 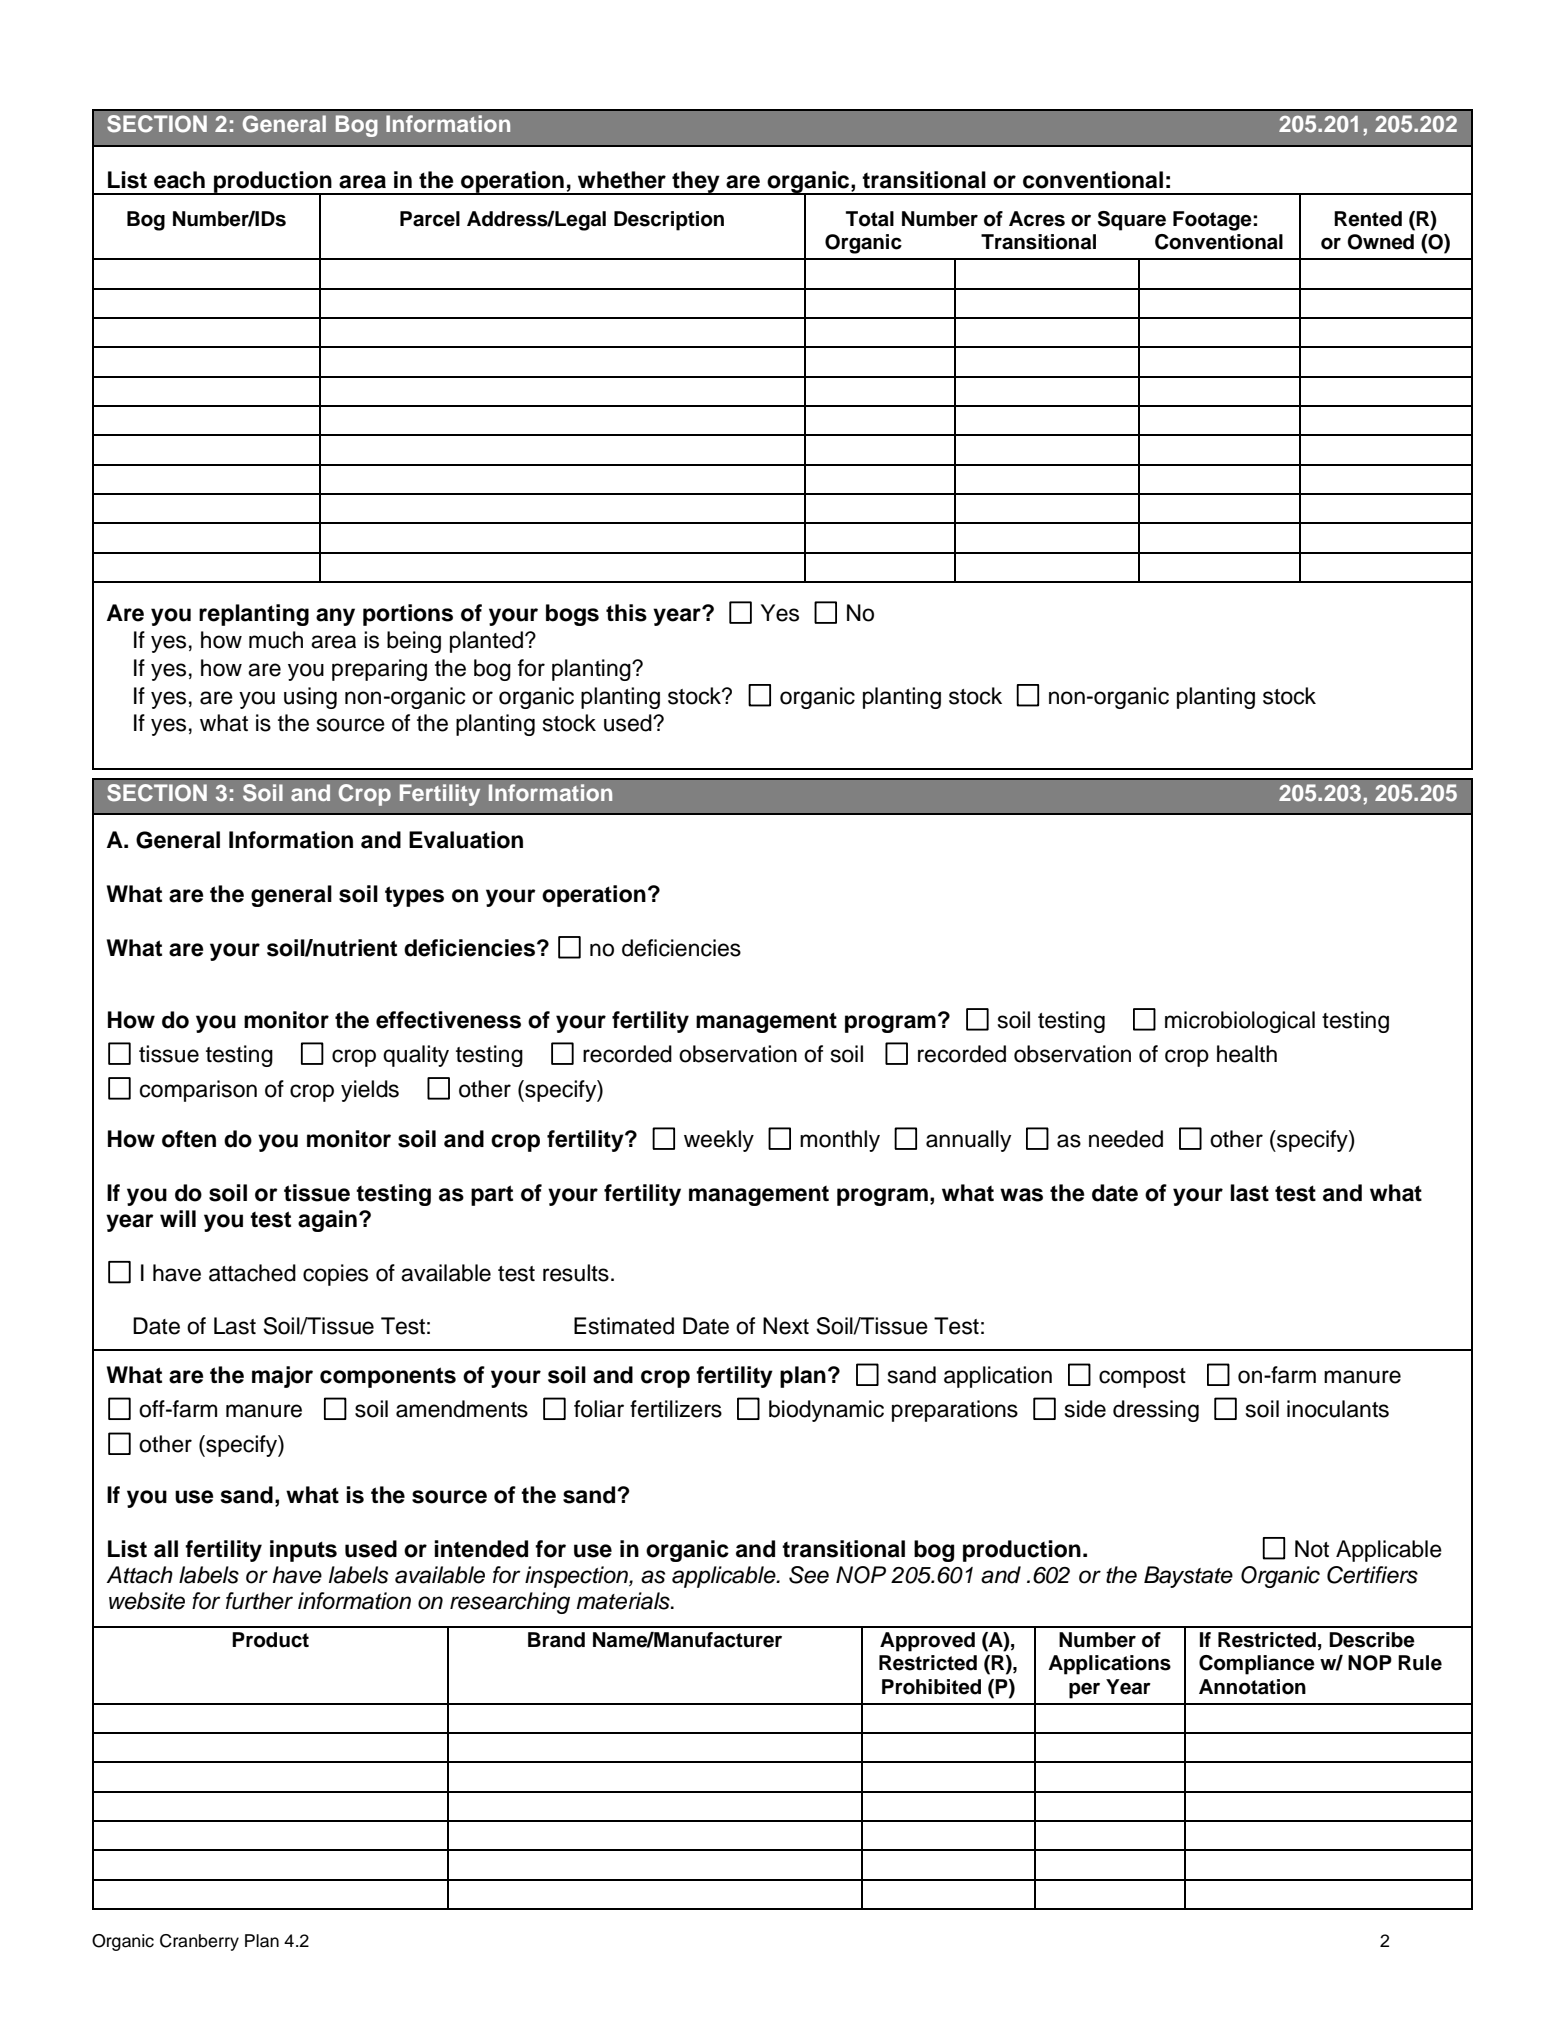 What do you see at coordinates (303, 1551) in the image?
I see `inputs` at bounding box center [303, 1551].
